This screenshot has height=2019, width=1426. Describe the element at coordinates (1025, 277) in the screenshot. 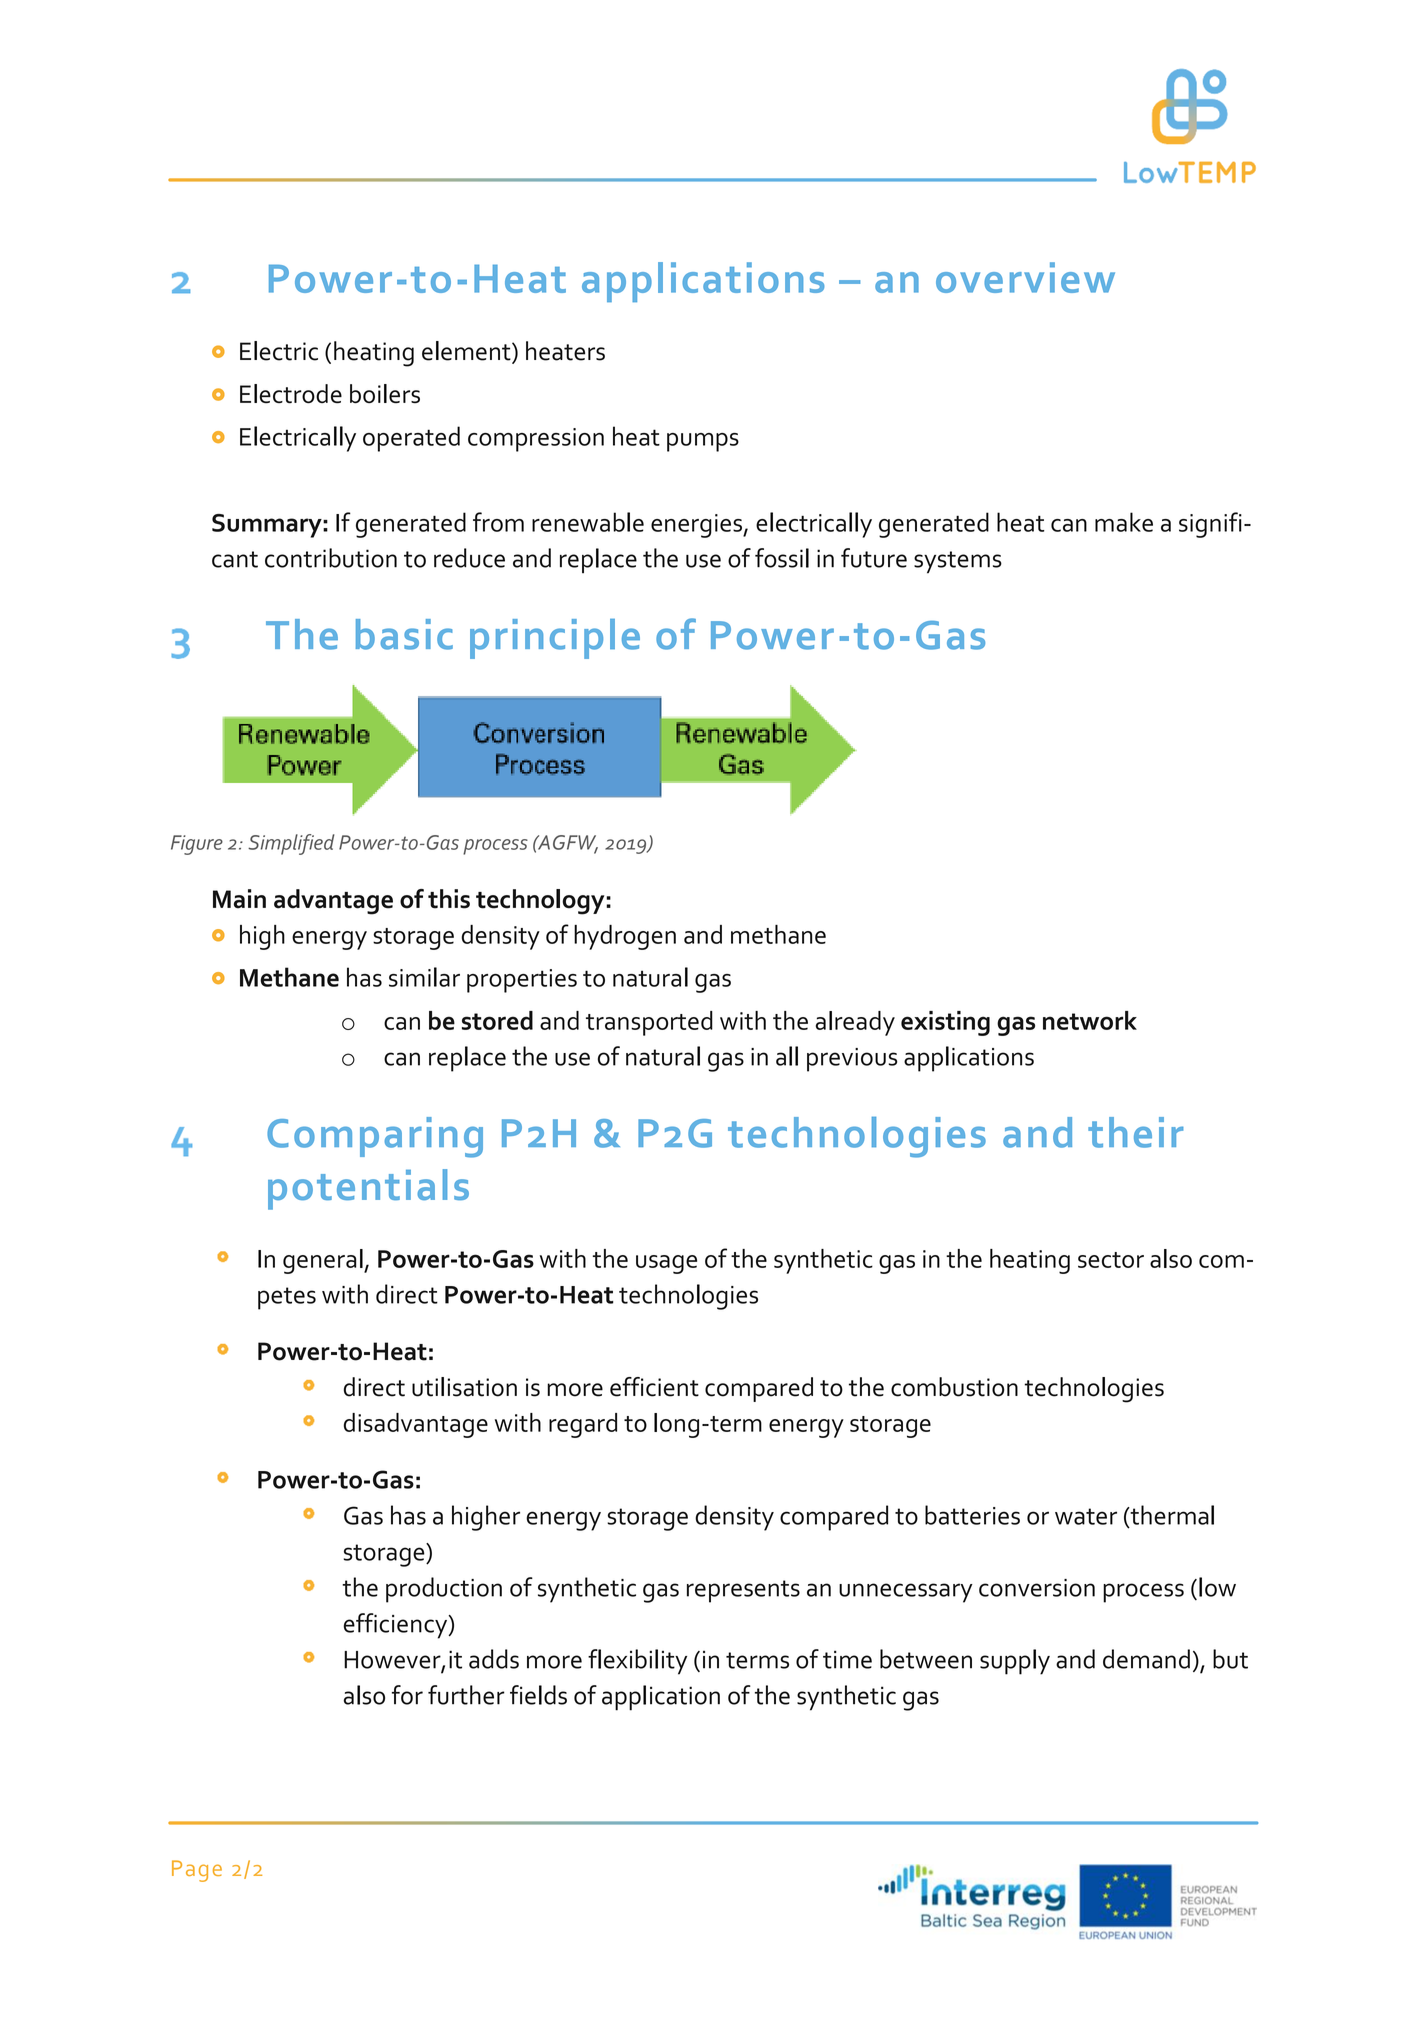

I see `overview` at that location.
